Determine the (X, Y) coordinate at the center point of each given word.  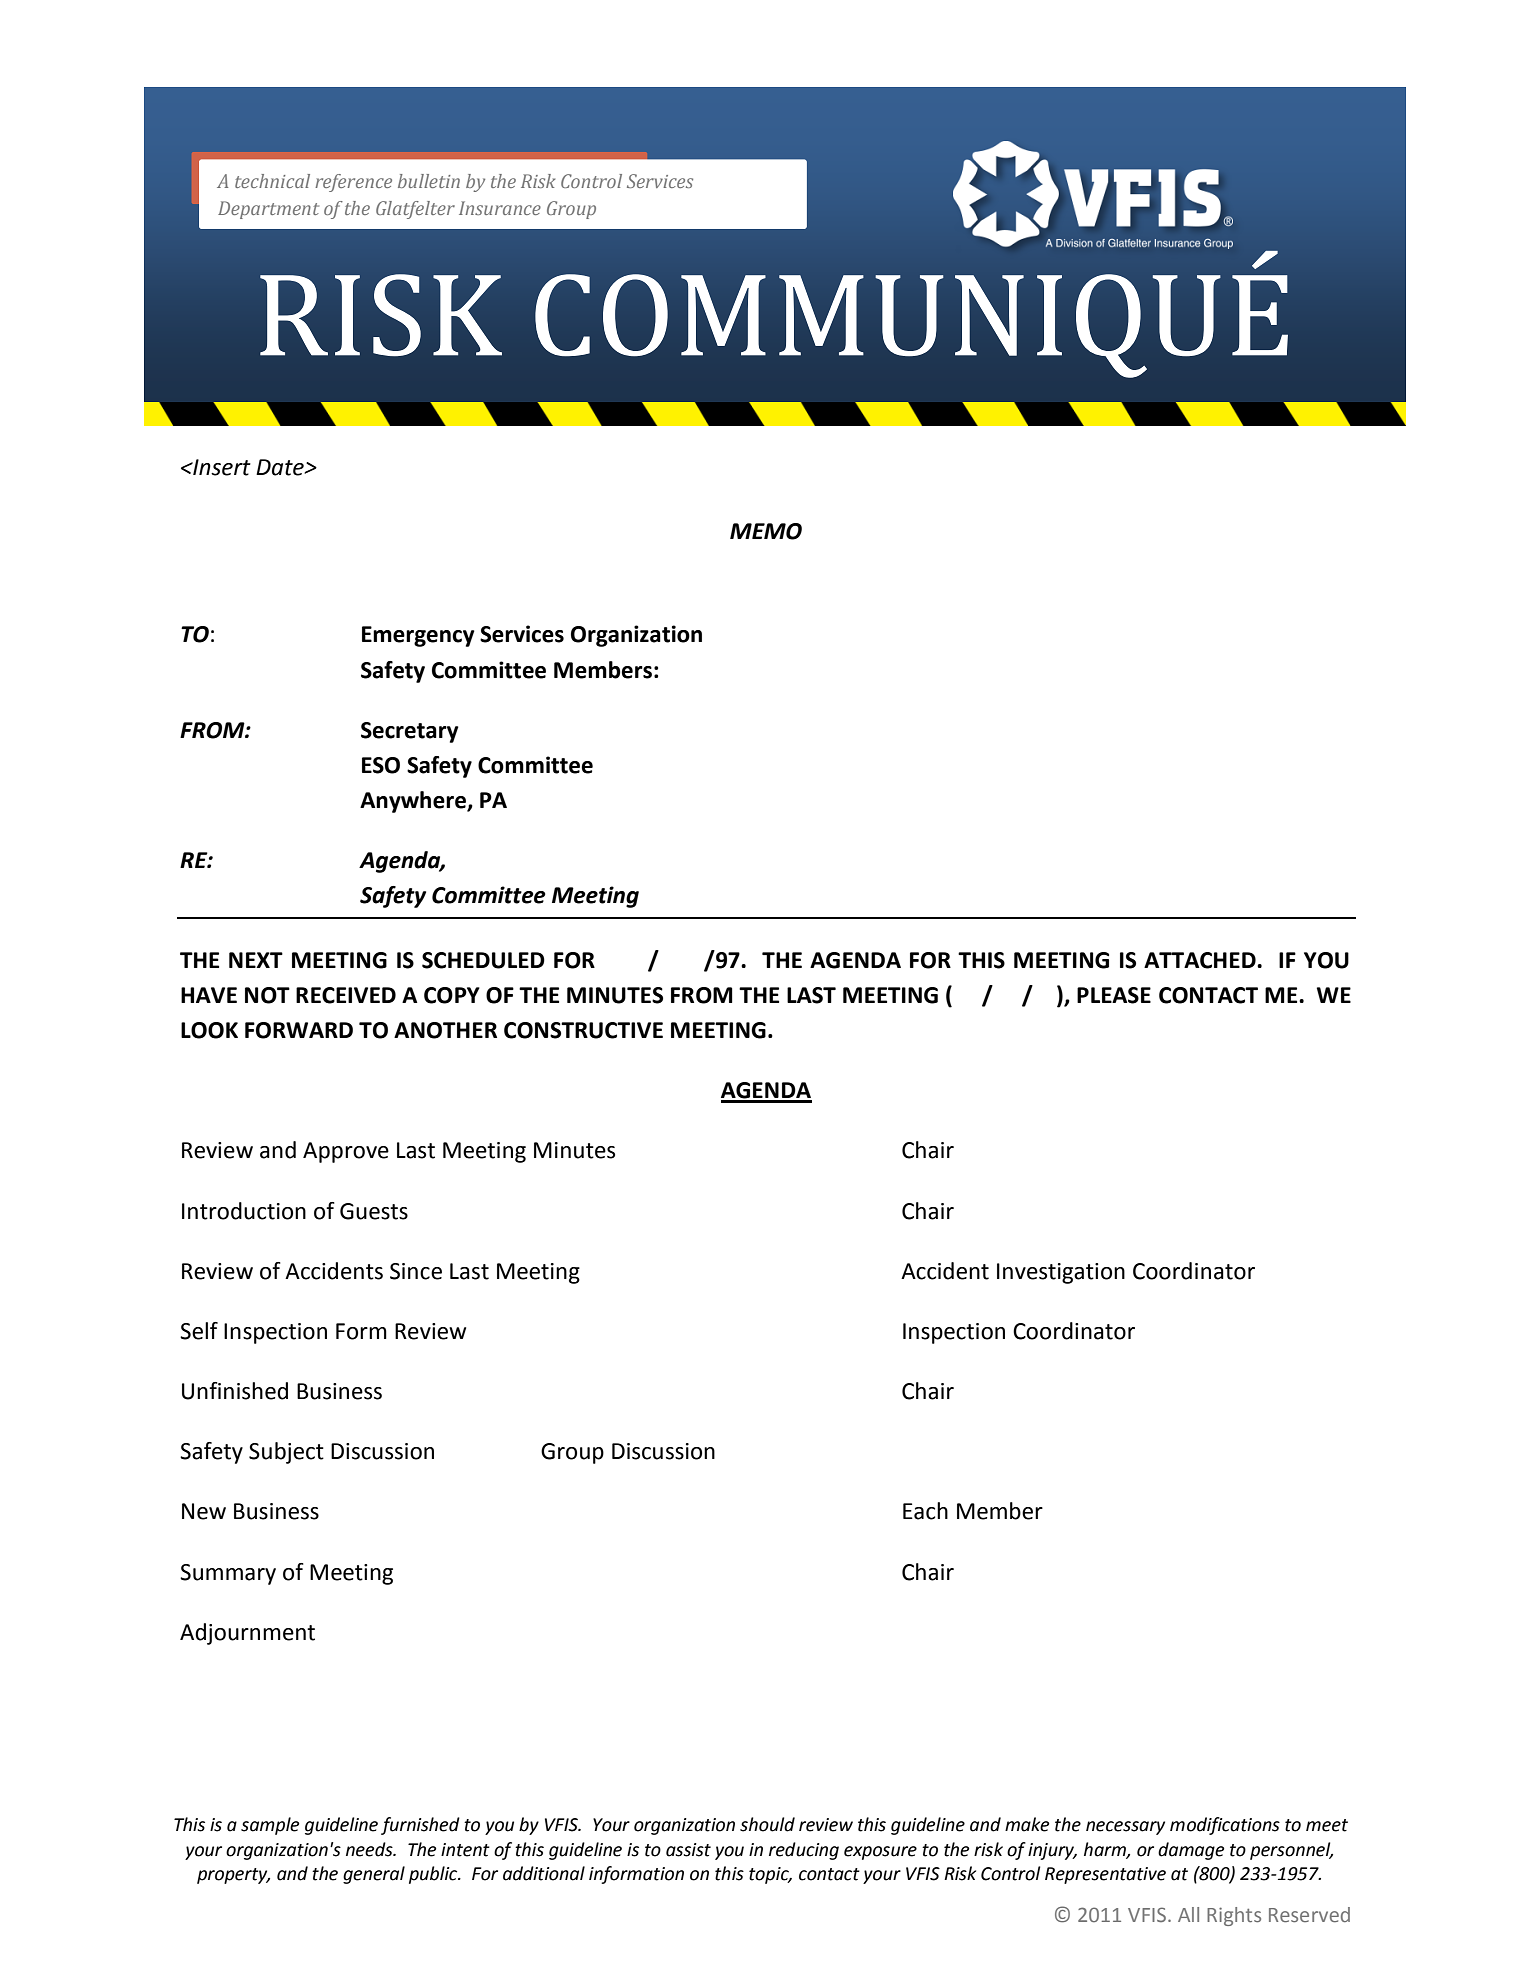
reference (353, 183)
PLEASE (1114, 995)
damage (1191, 1851)
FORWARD (299, 1030)
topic (770, 1875)
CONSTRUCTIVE (583, 1030)
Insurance (500, 208)
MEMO (766, 531)
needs (370, 1849)
